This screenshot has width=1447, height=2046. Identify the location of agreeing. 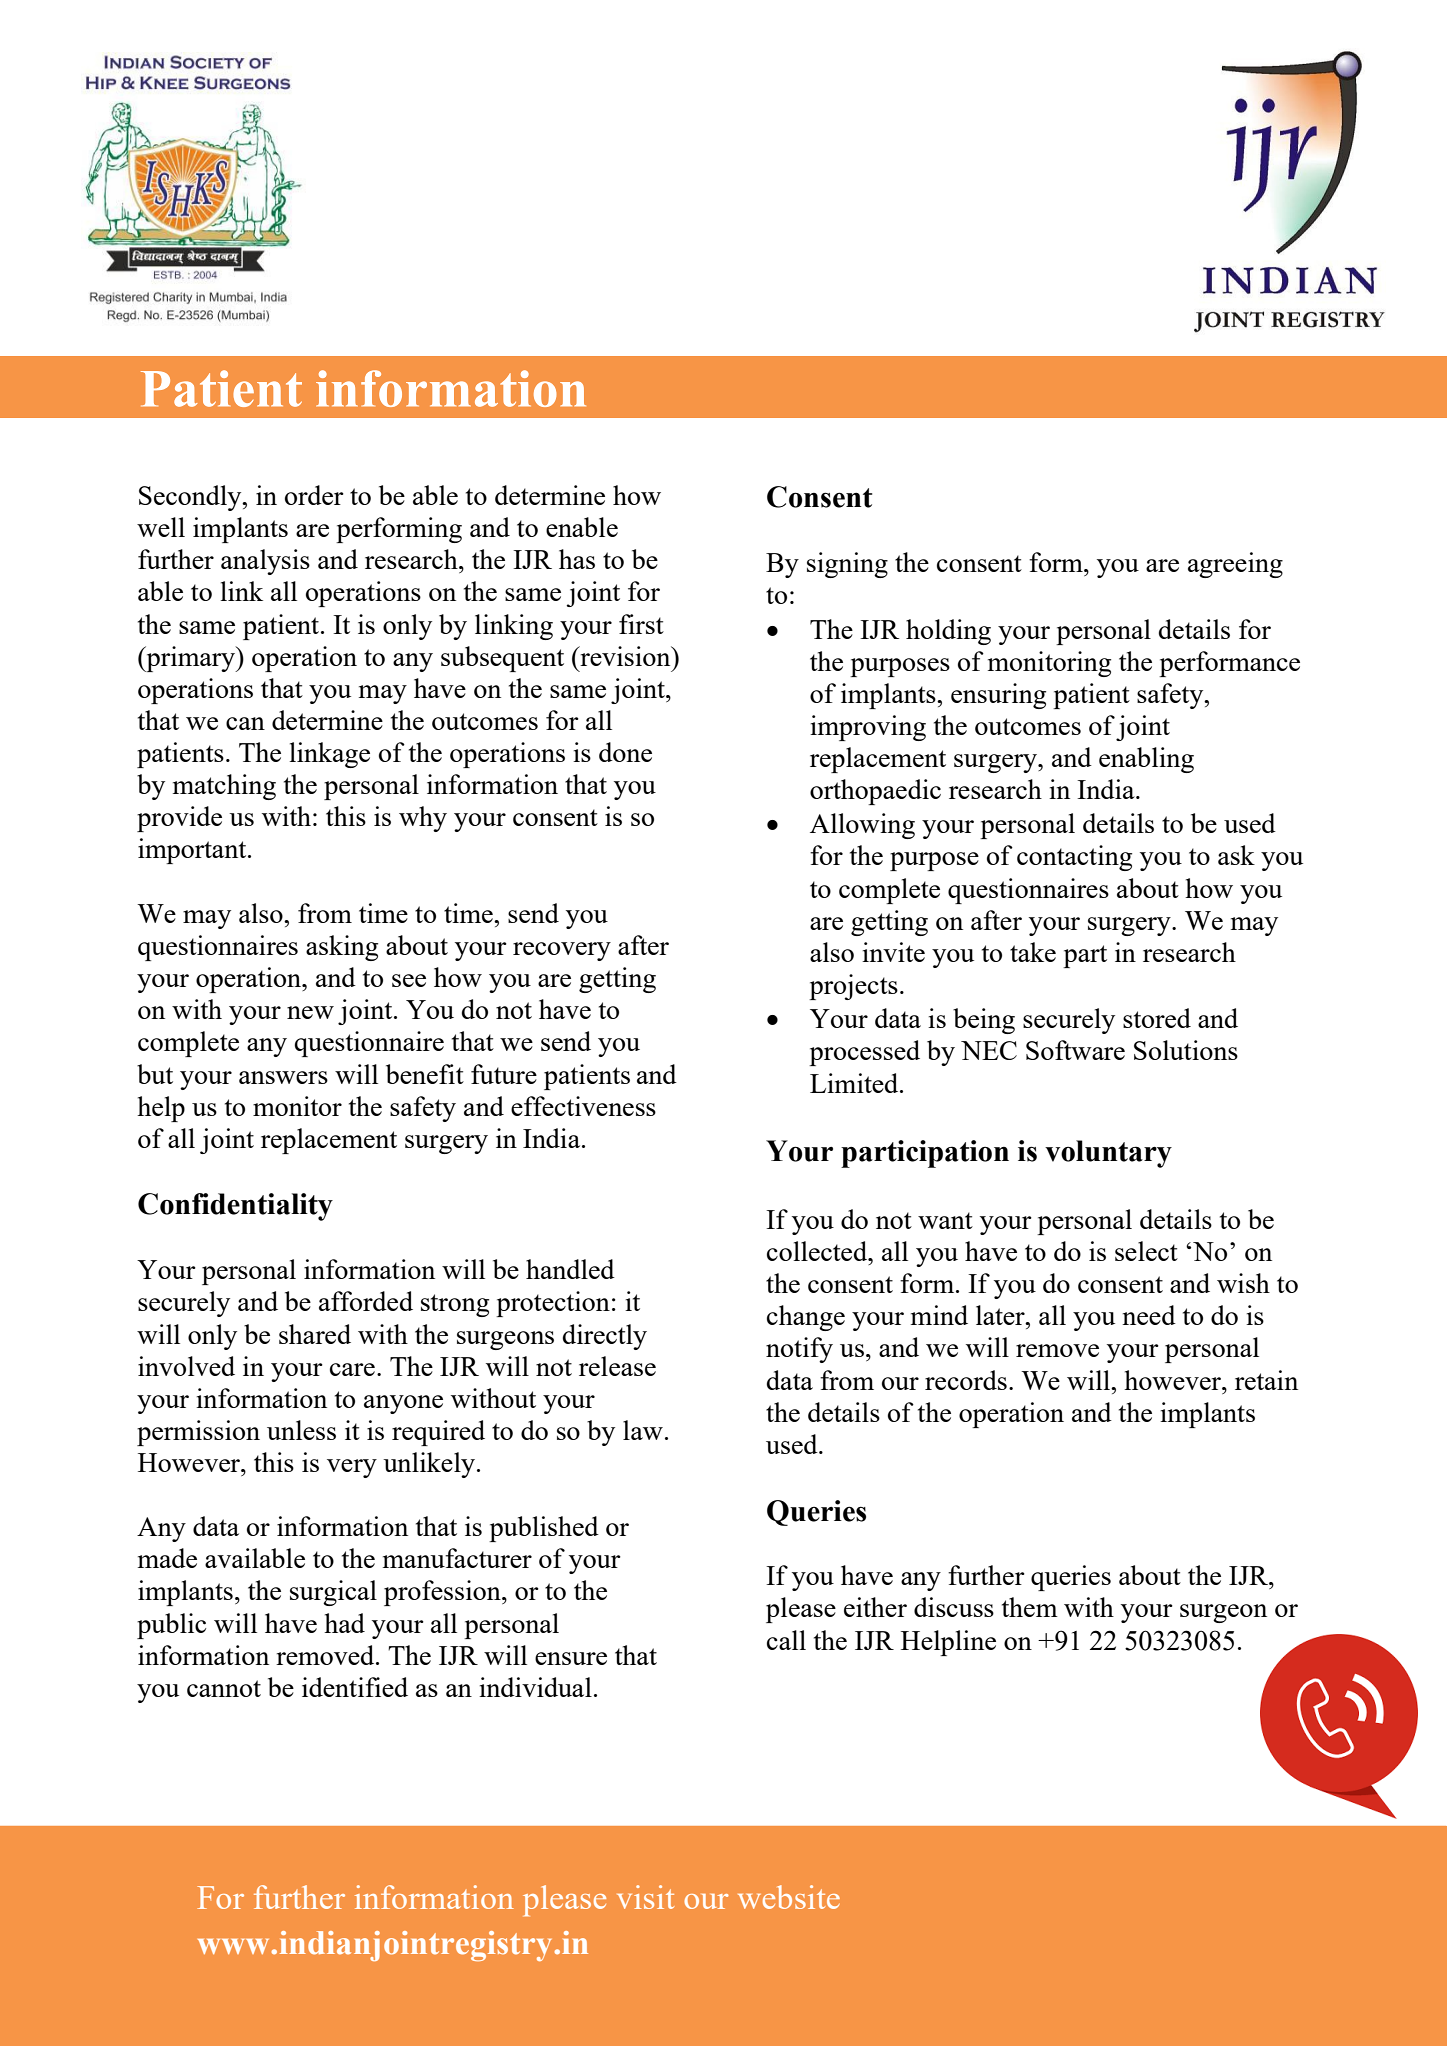
(1235, 565).
